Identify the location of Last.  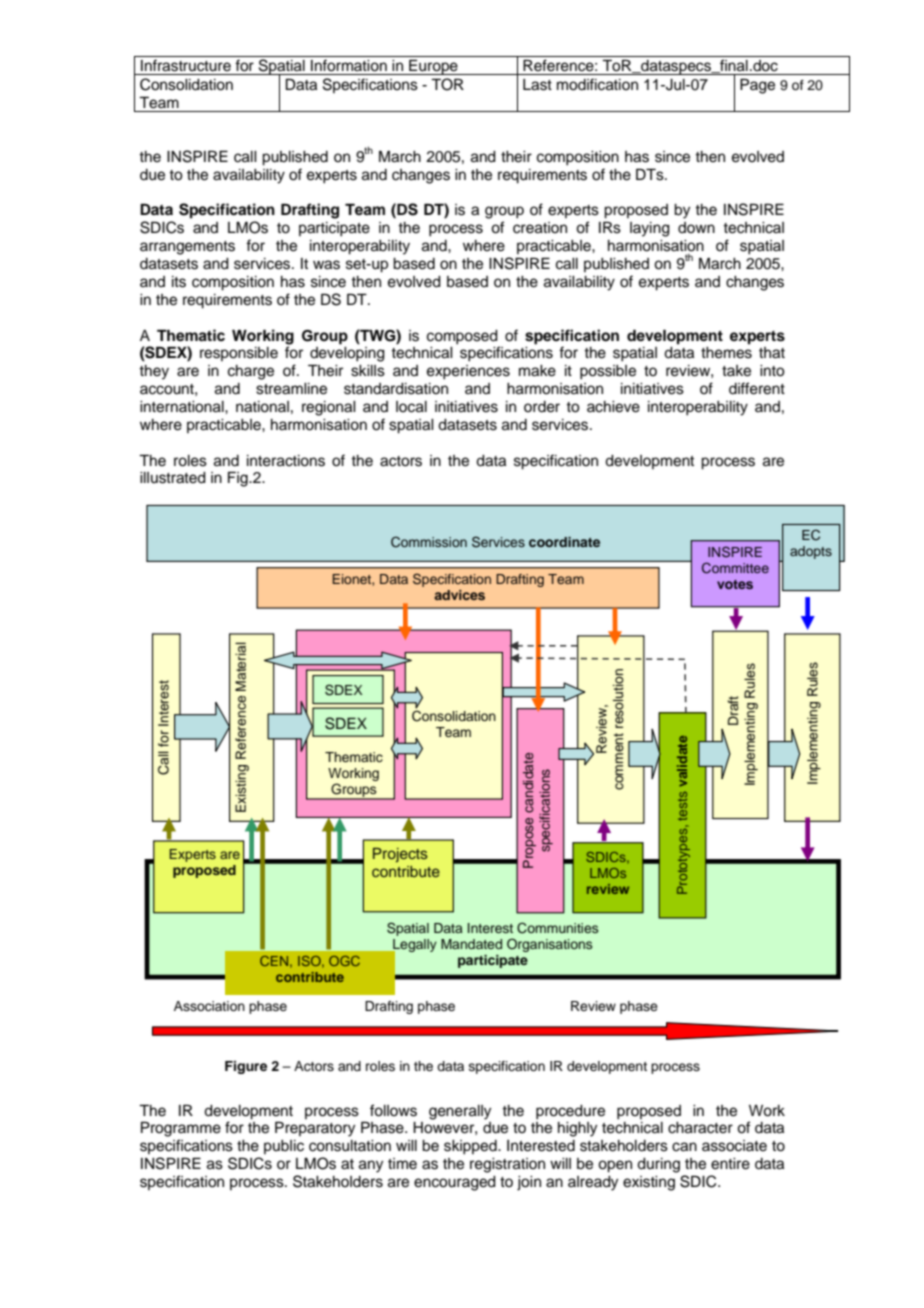
(537, 85).
